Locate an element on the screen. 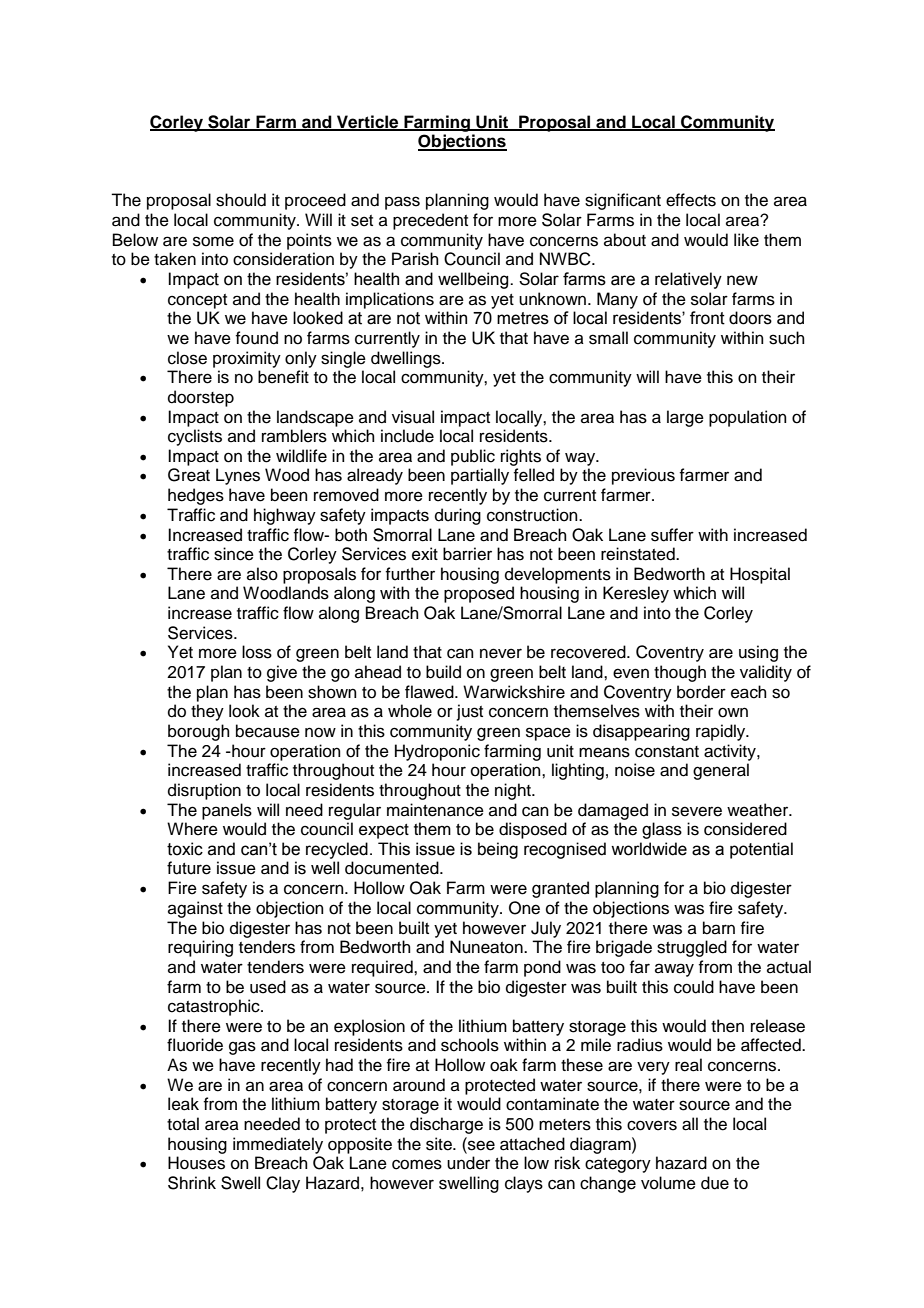  pass is located at coordinates (402, 203).
